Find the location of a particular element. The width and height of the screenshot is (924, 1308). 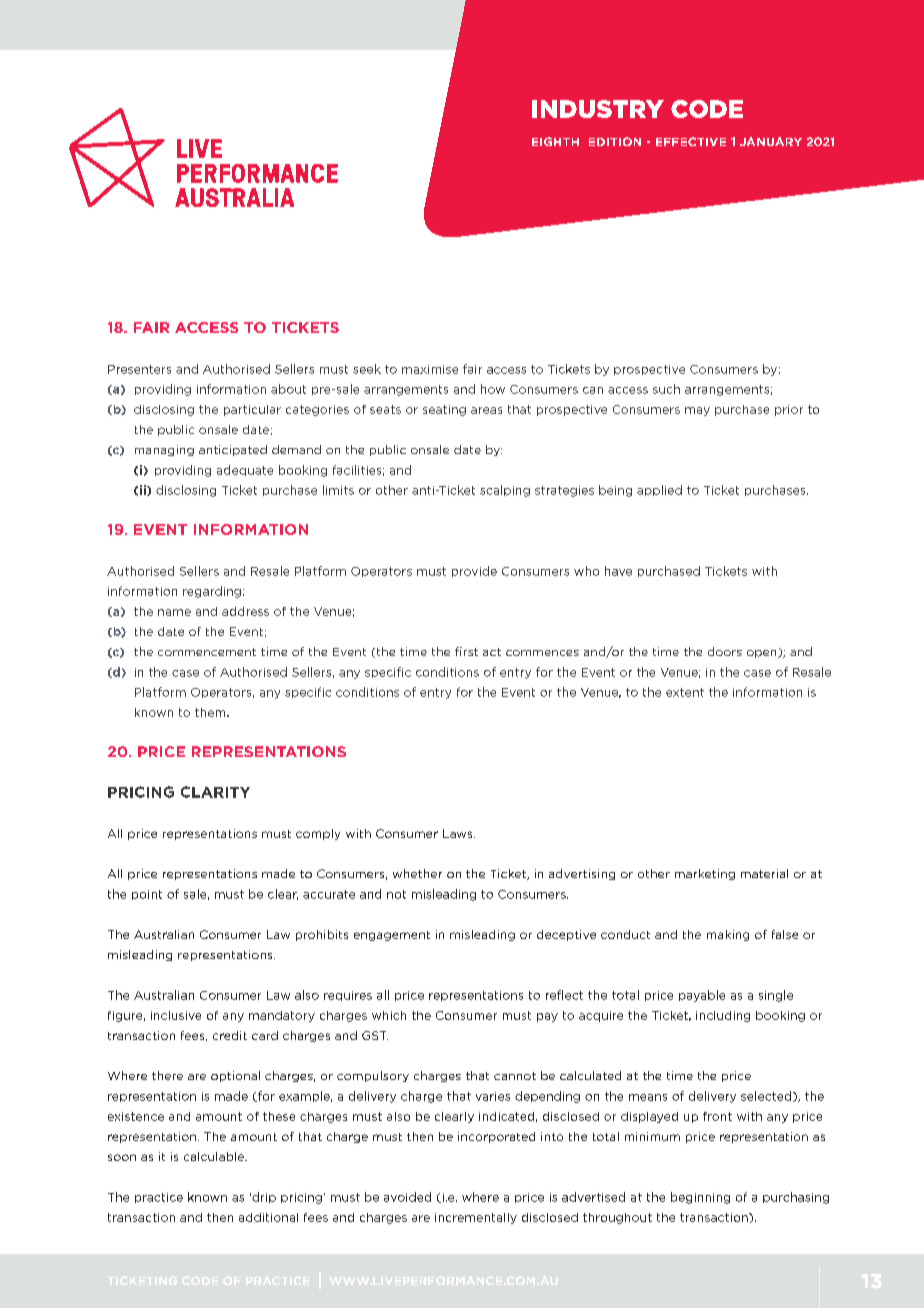

EFFECTIVE is located at coordinates (691, 141).
